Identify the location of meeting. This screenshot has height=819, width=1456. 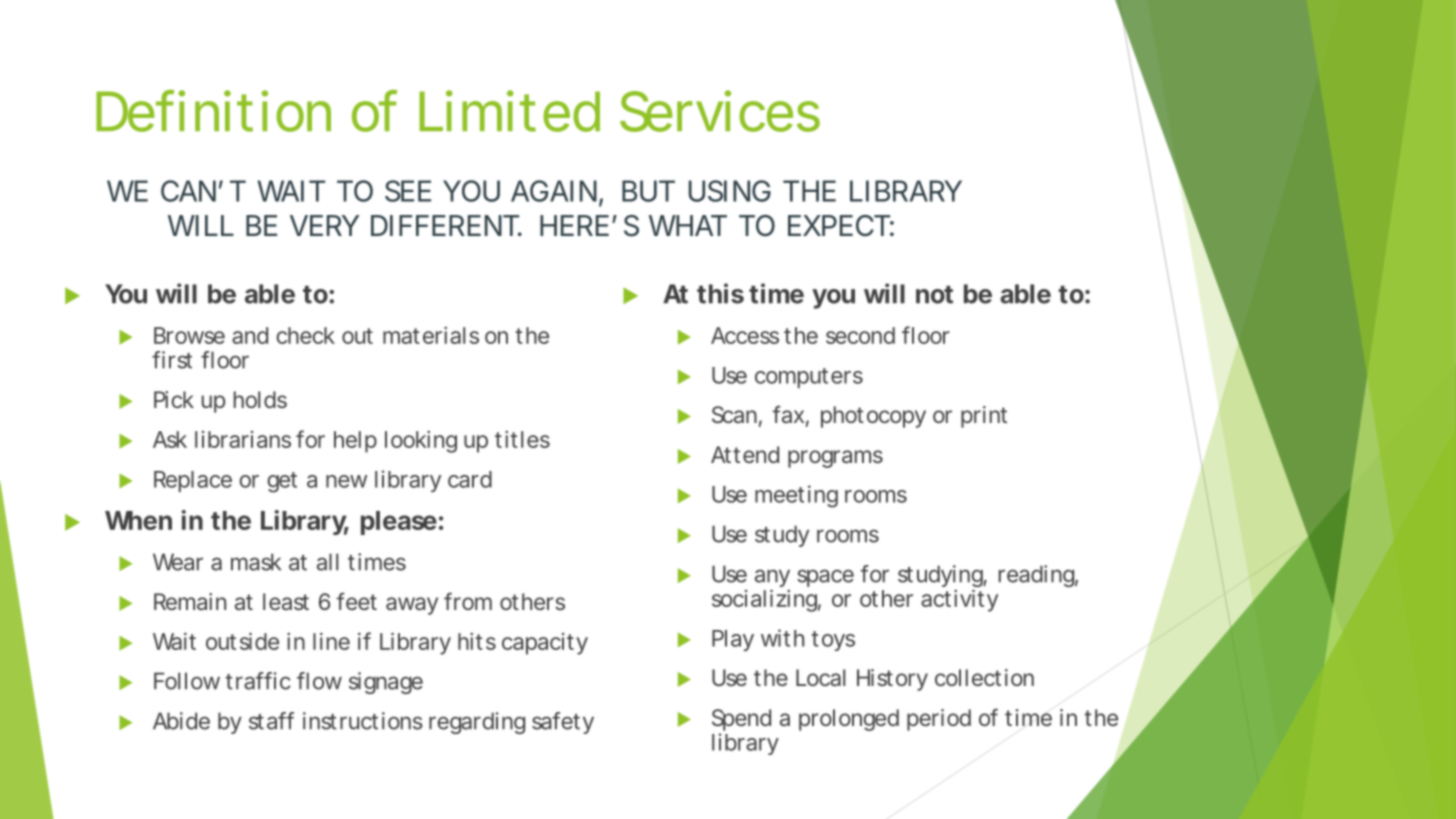
(796, 496).
